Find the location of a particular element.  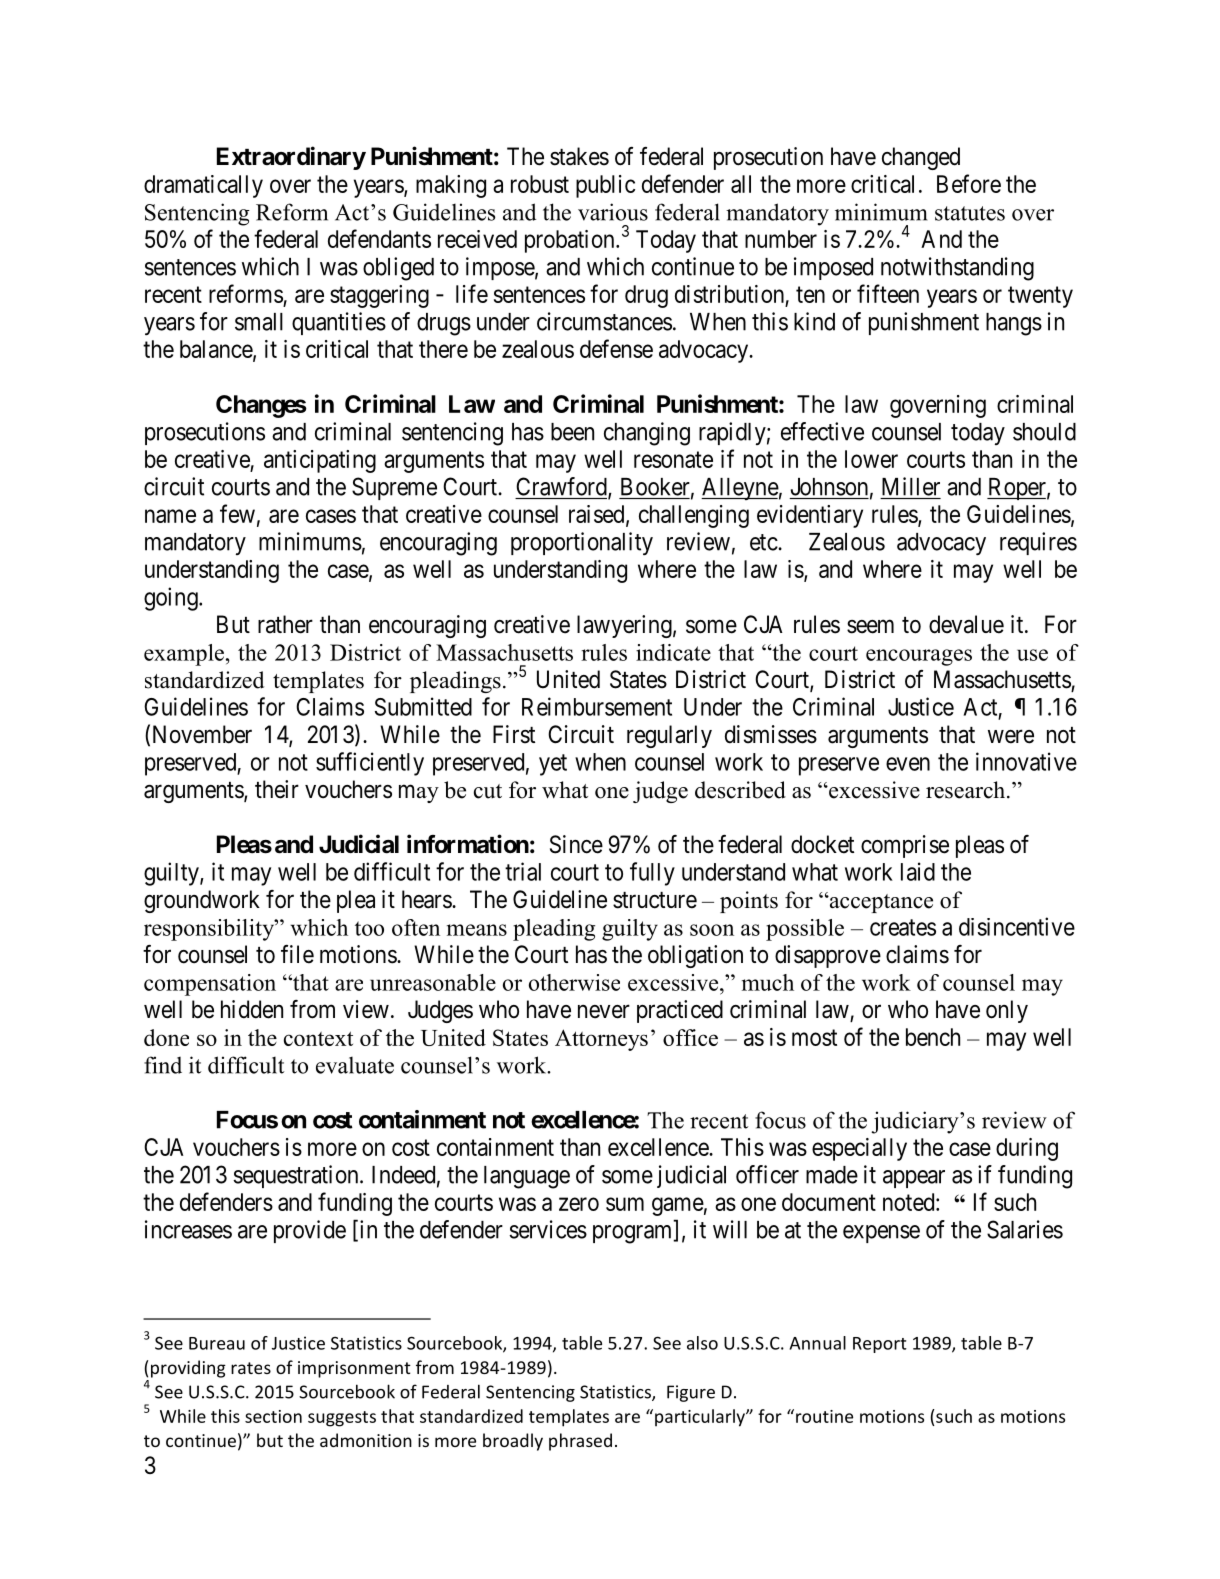

proportionality is located at coordinates (582, 543).
